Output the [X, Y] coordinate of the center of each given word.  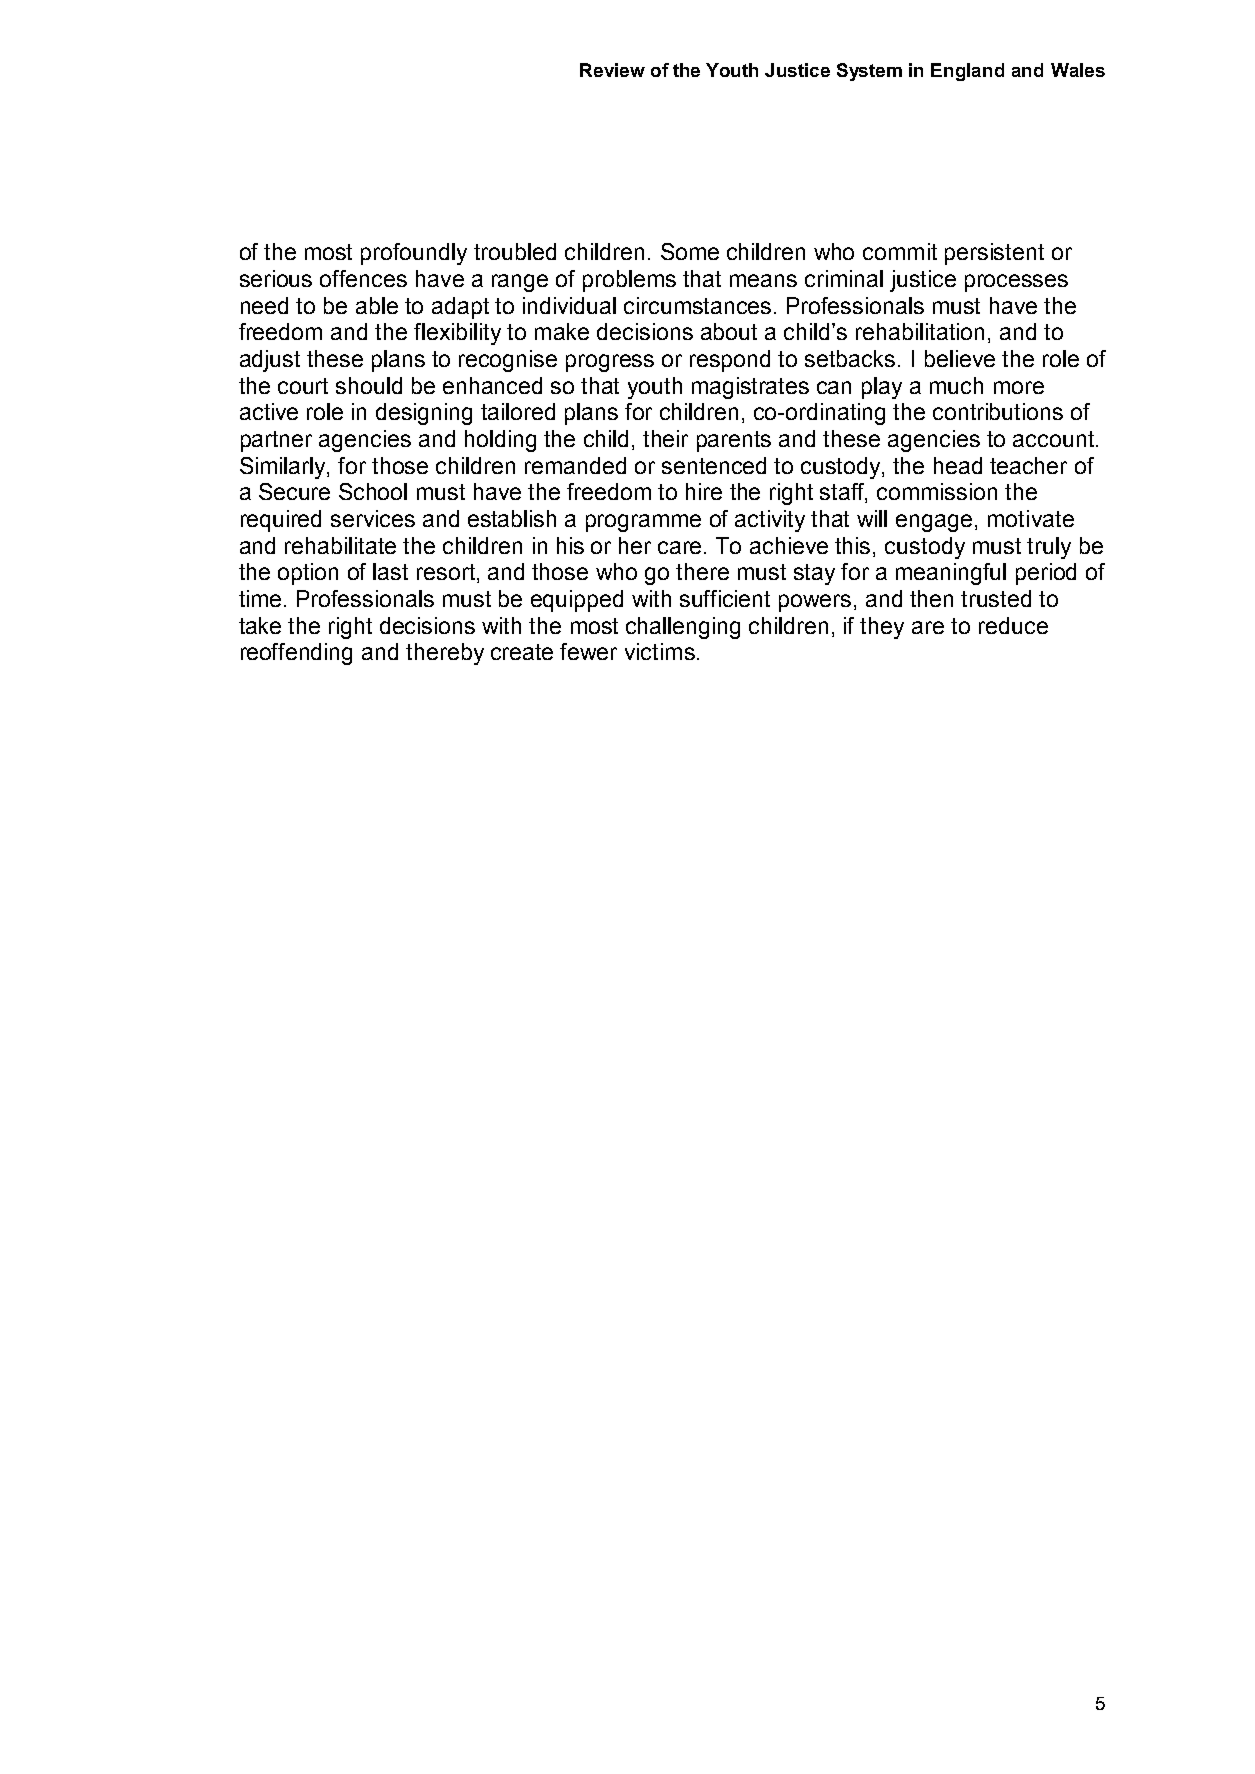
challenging [683, 628]
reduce [1013, 625]
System [869, 72]
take [260, 625]
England [967, 72]
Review [612, 70]
